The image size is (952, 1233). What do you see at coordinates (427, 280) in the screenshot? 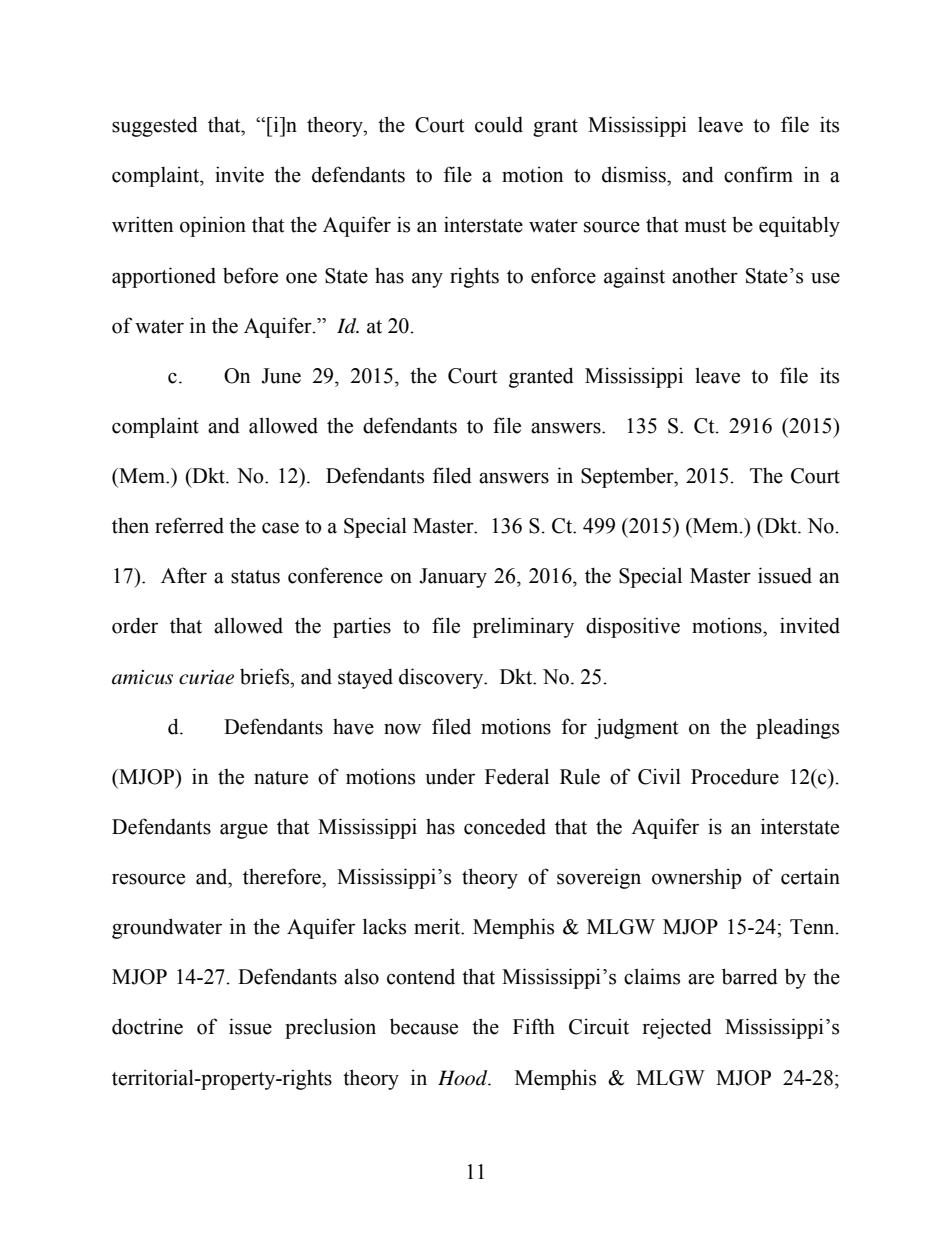
I see `any` at bounding box center [427, 280].
